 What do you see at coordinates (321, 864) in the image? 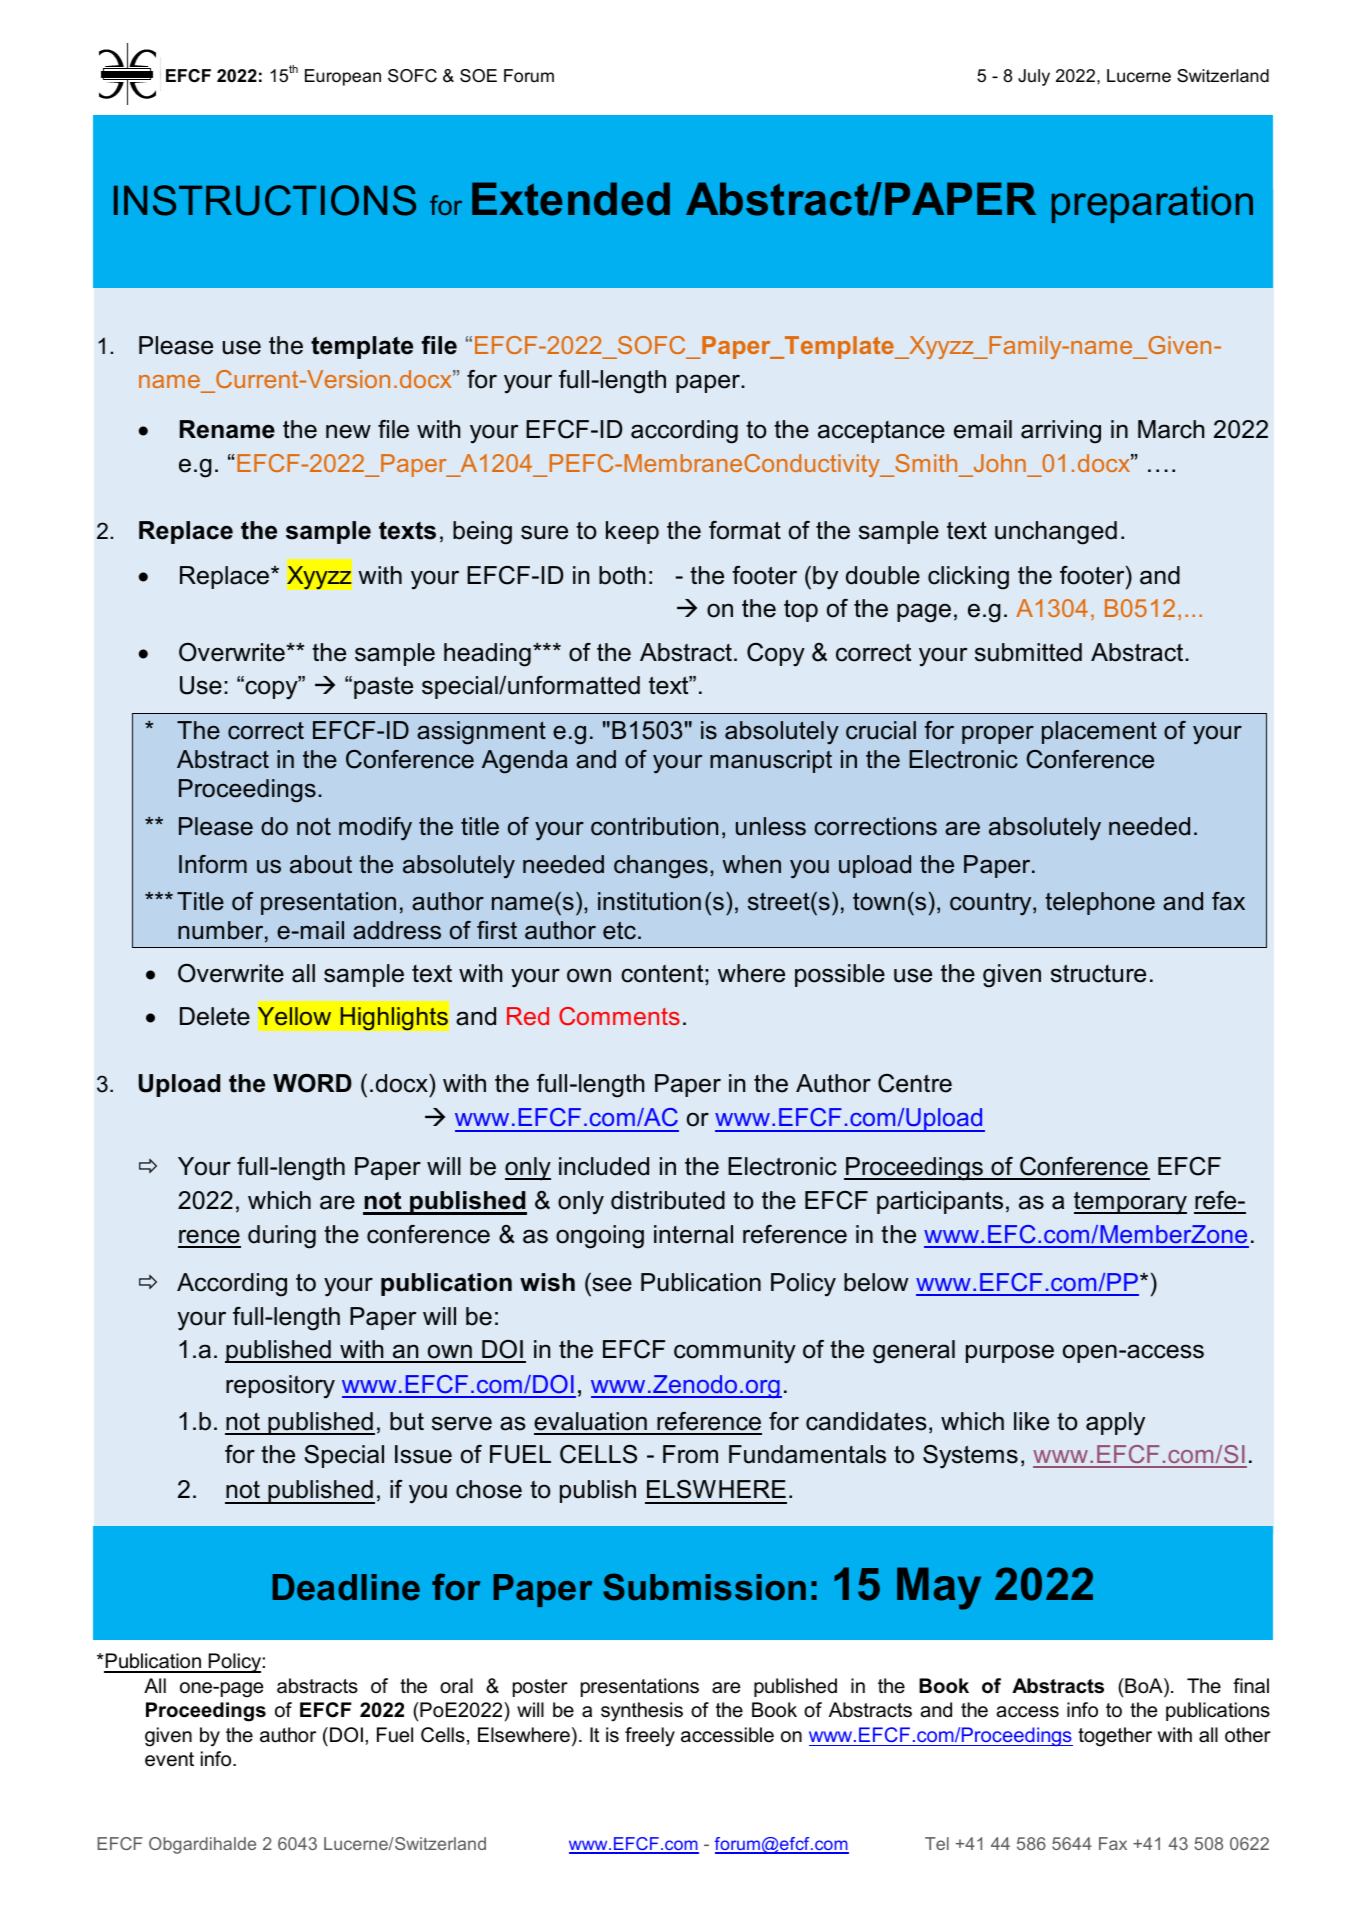
I see `about` at bounding box center [321, 864].
